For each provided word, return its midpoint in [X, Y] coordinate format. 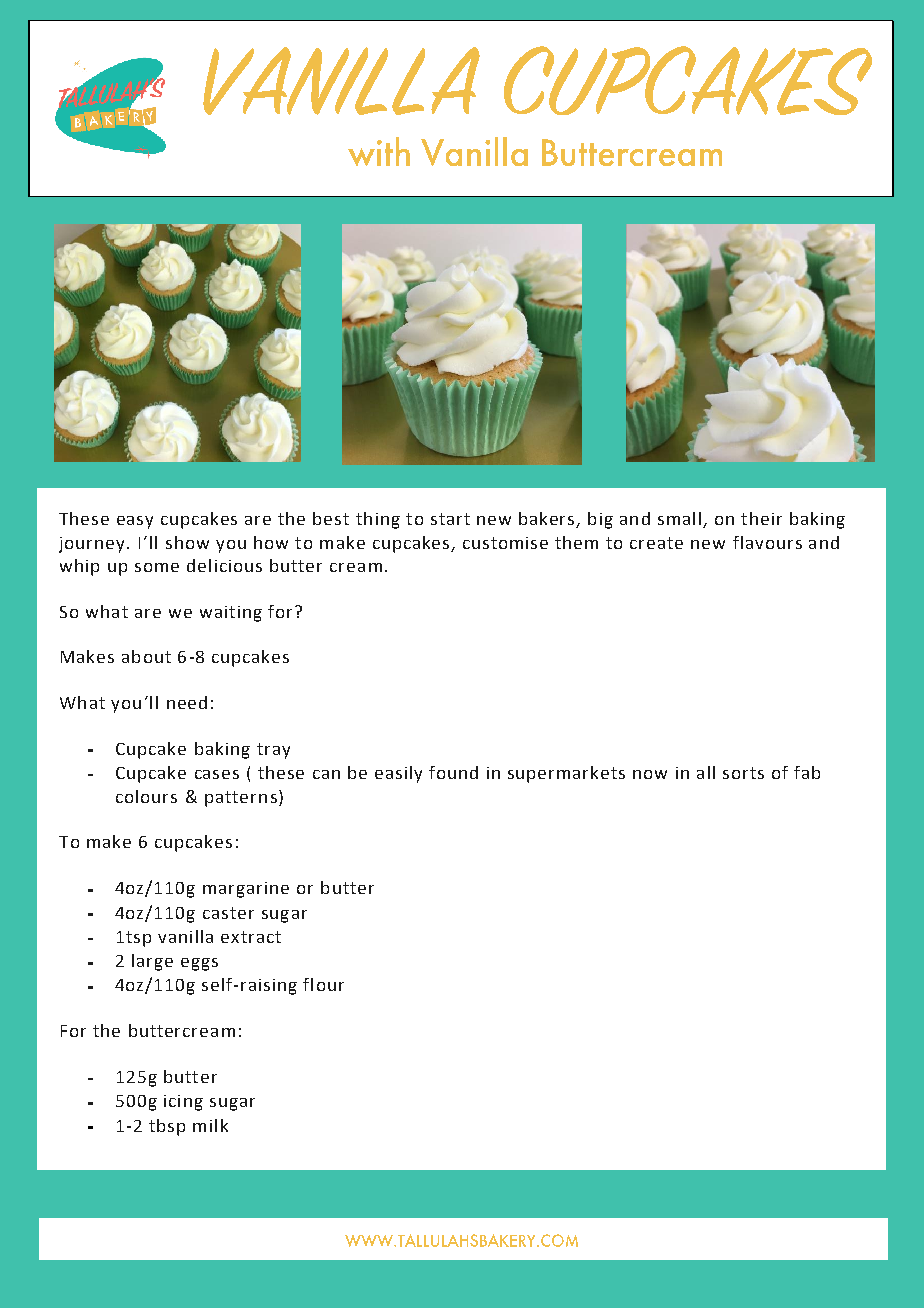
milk [210, 1125]
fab [807, 772]
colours [146, 796]
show [187, 542]
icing [183, 1103]
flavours [767, 542]
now [650, 774]
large [152, 962]
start [450, 519]
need [187, 702]
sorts [743, 773]
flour [323, 984]
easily [398, 774]
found [453, 772]
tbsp [167, 1127]
